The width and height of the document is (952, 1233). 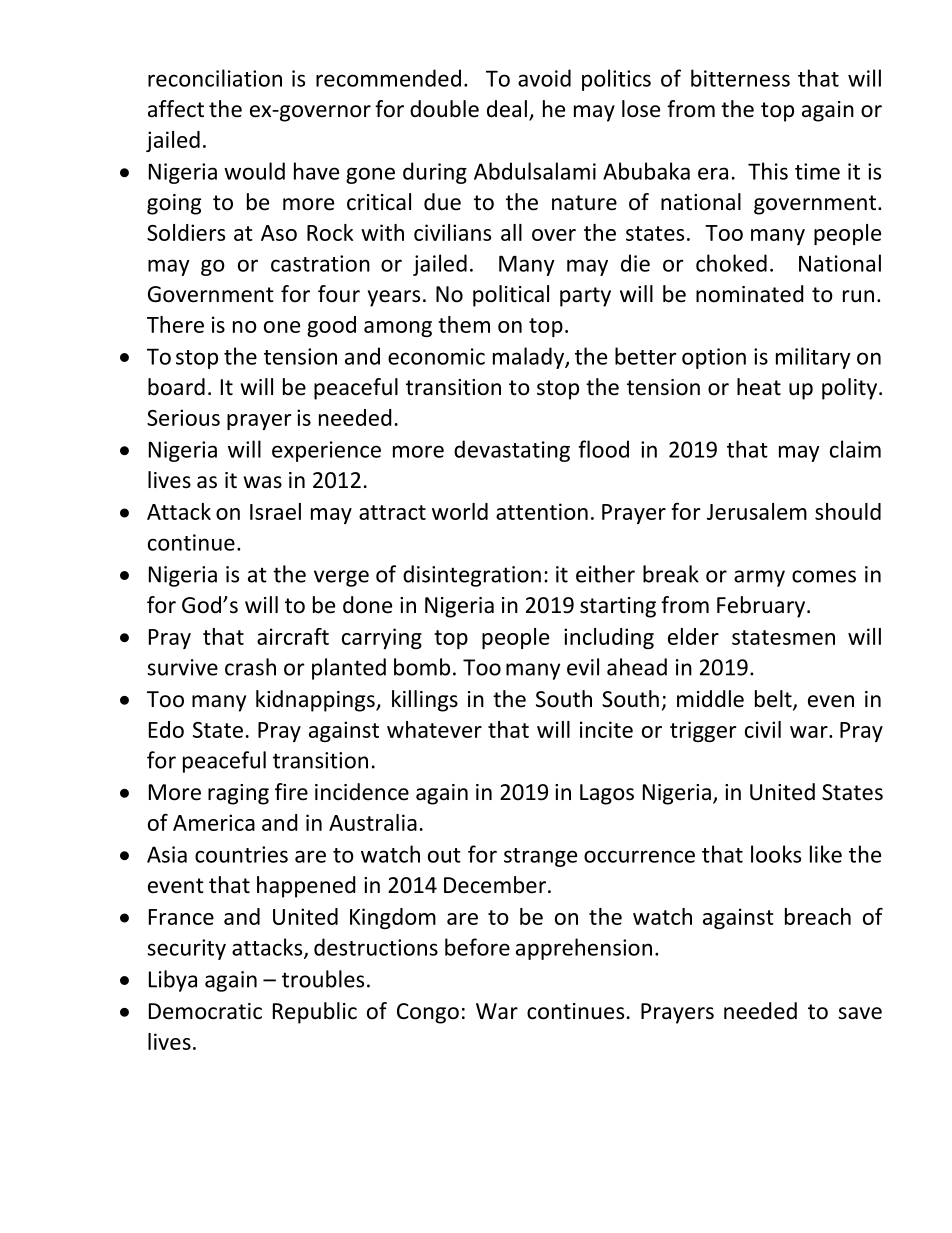 I want to click on deal, so click(x=507, y=109).
